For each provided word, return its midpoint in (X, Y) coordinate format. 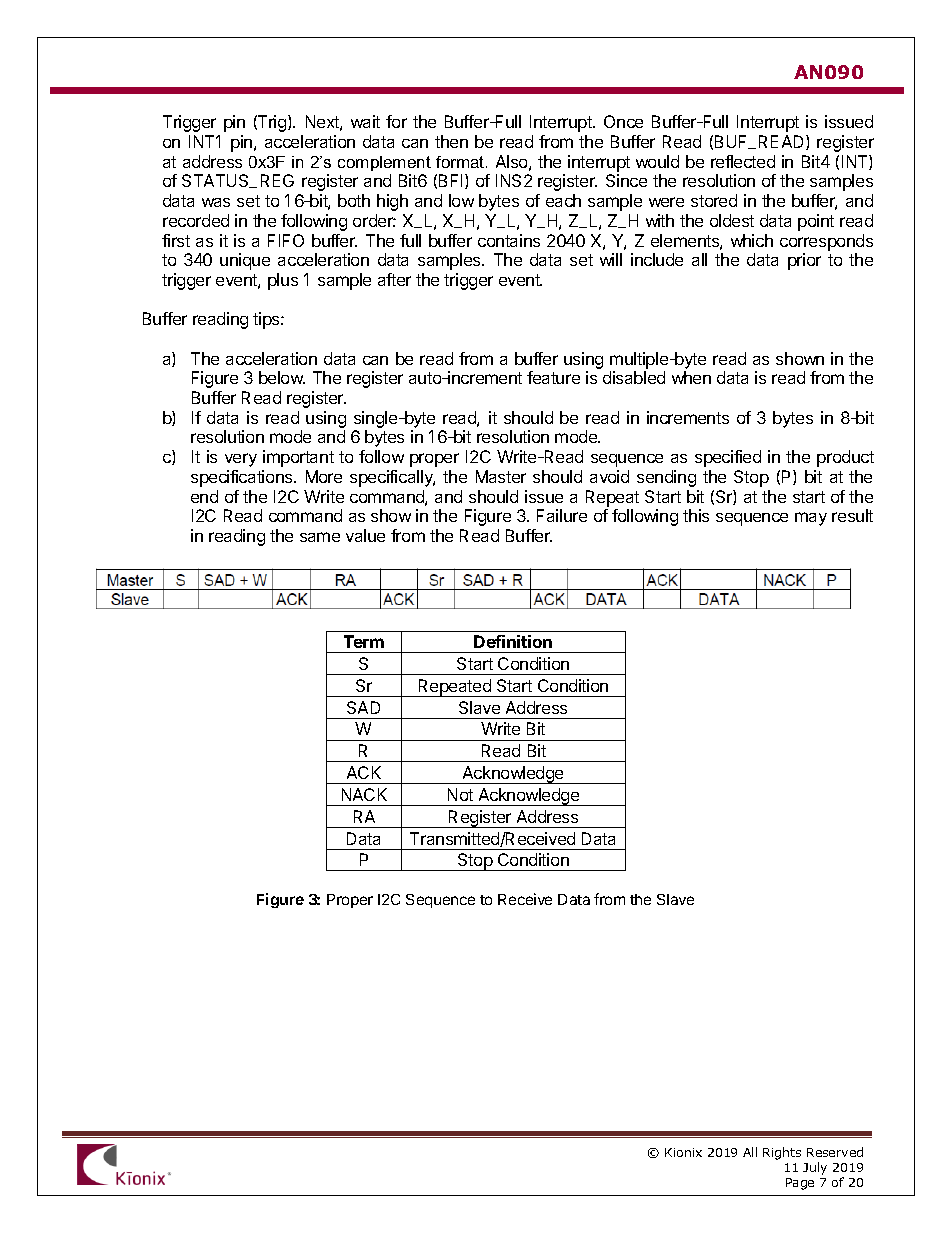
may (811, 519)
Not (460, 794)
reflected (743, 161)
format (461, 162)
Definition (513, 641)
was (216, 202)
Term (364, 641)
